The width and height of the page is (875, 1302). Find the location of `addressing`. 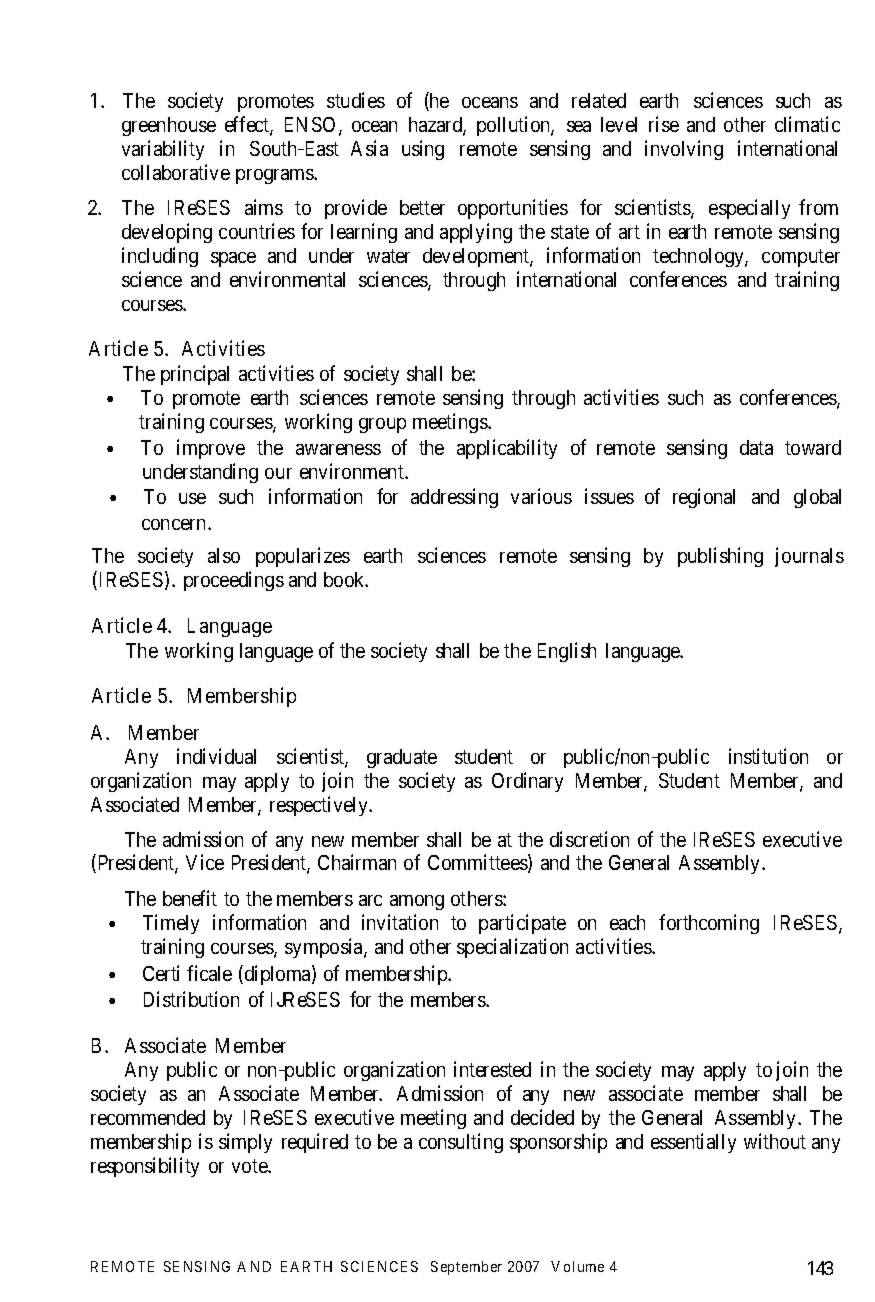

addressing is located at coordinates (454, 498).
